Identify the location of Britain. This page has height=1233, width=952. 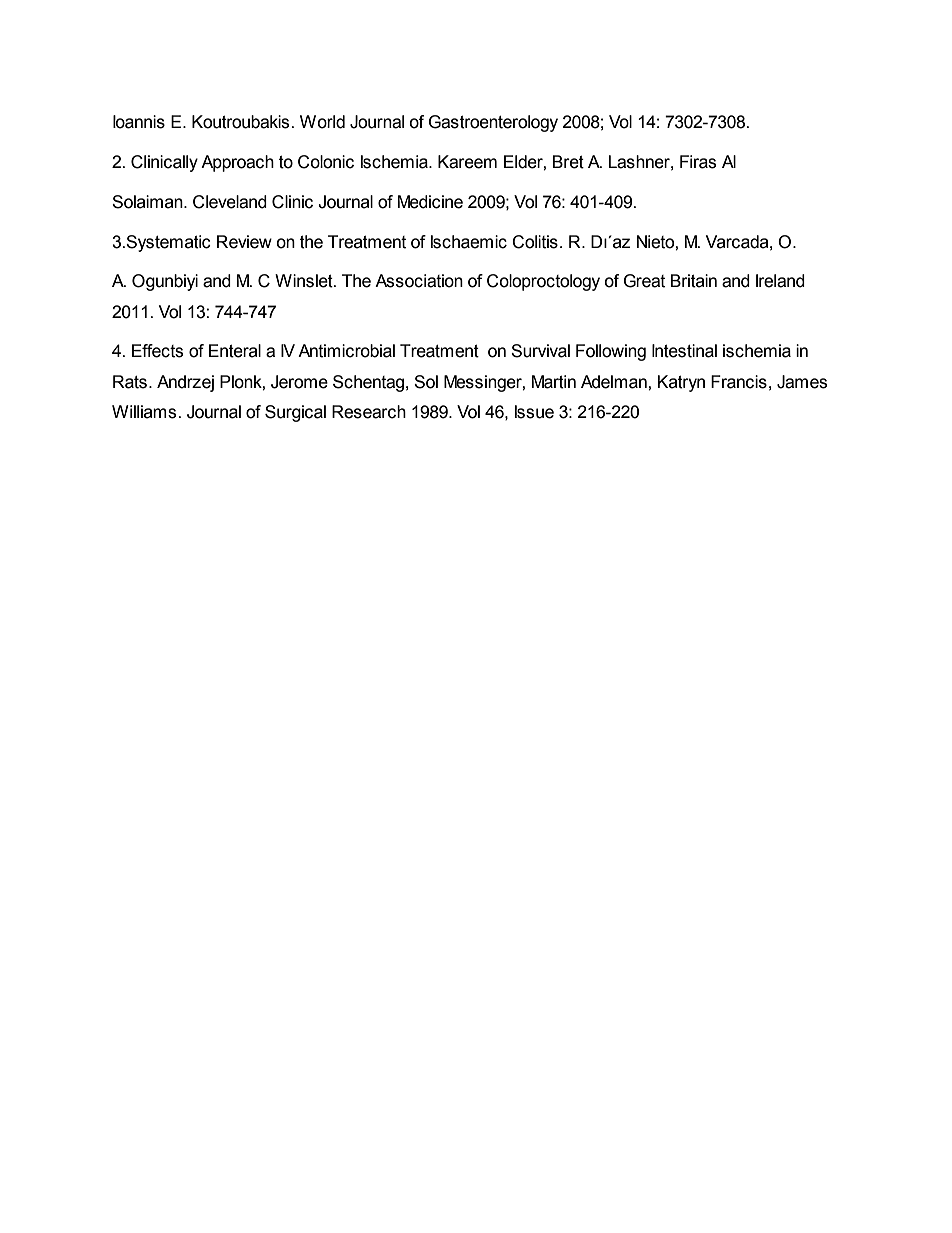
(694, 281).
